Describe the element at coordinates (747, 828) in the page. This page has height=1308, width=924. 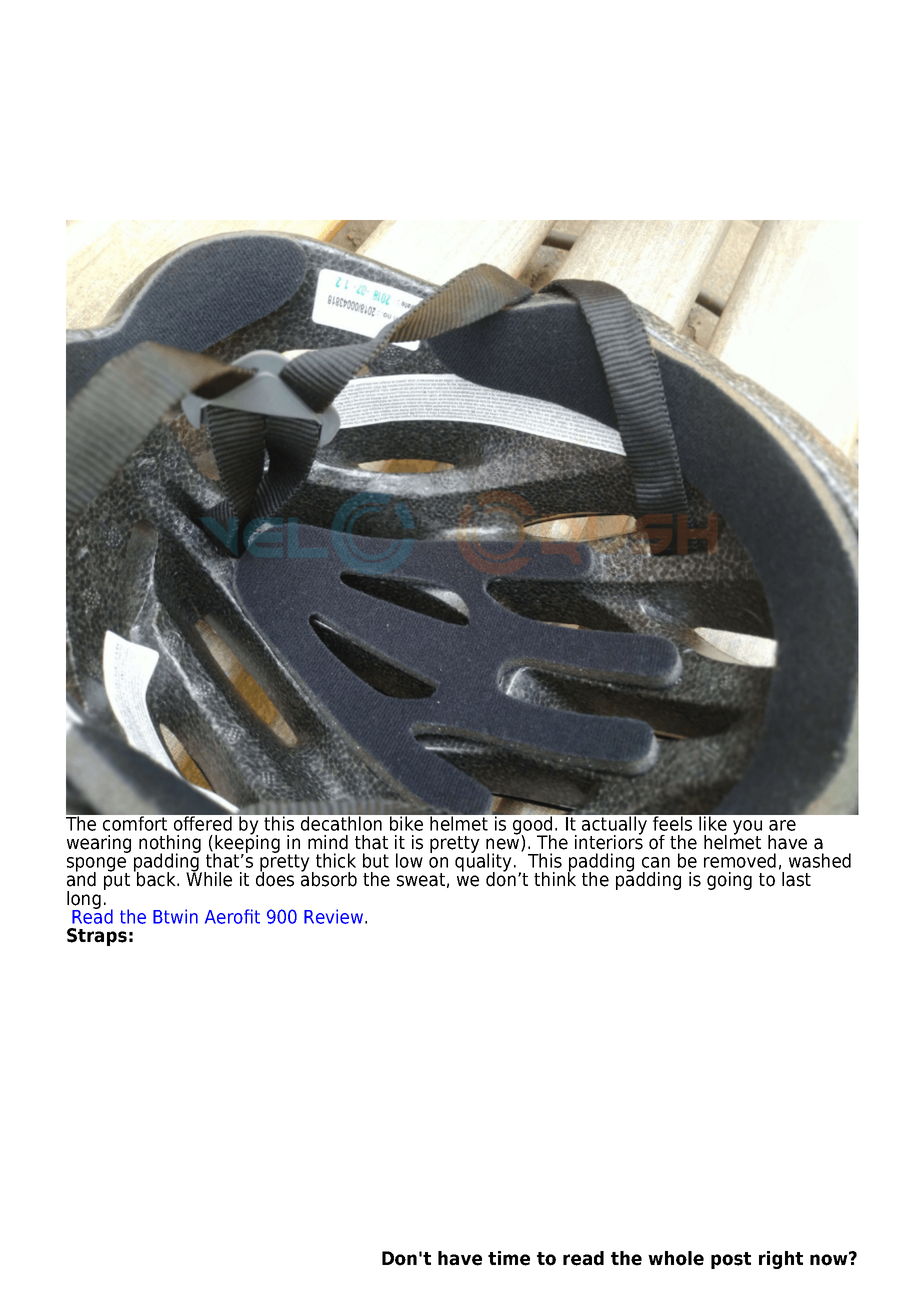
I see `you` at that location.
